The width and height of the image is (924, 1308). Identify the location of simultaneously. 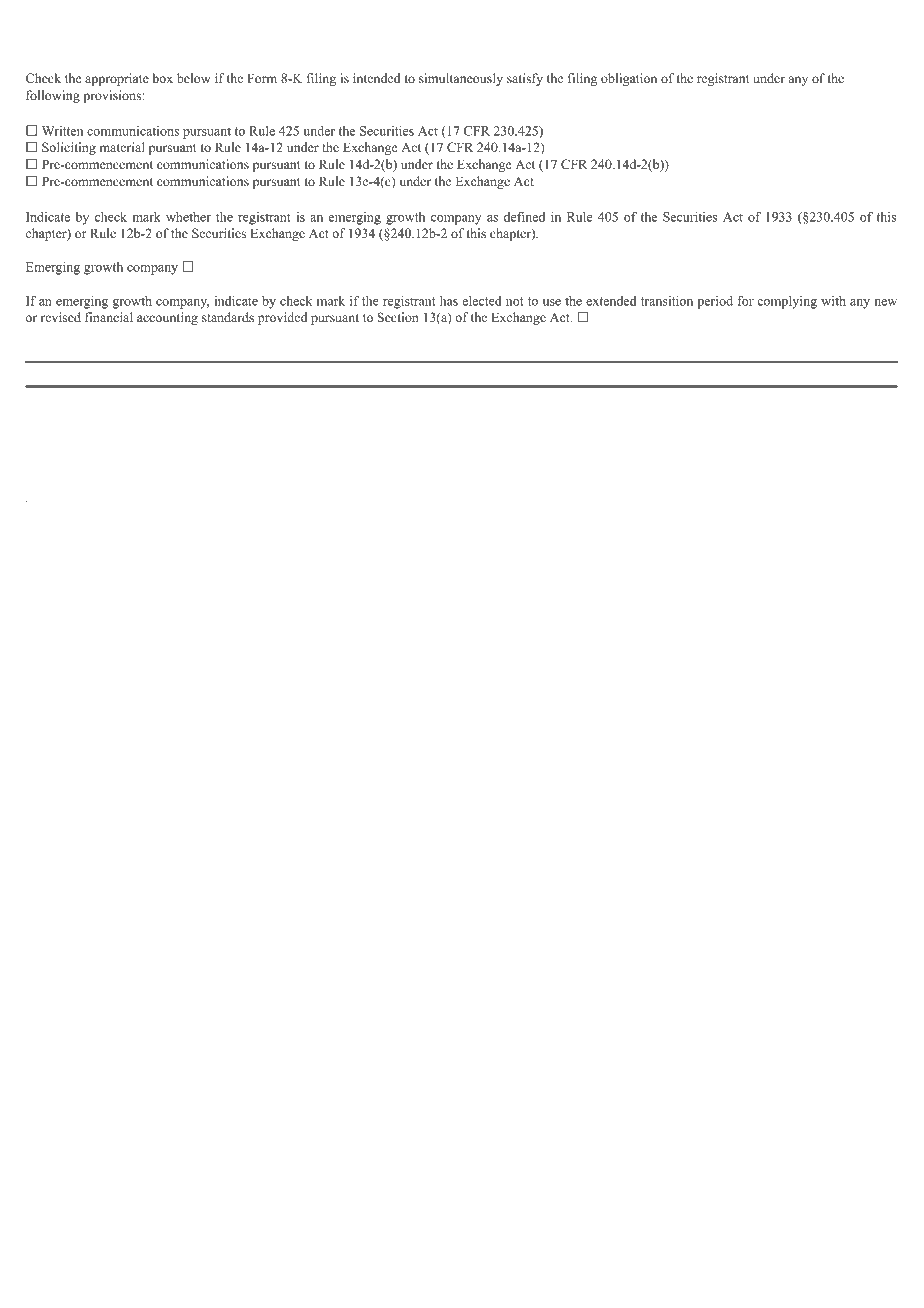
(461, 79).
